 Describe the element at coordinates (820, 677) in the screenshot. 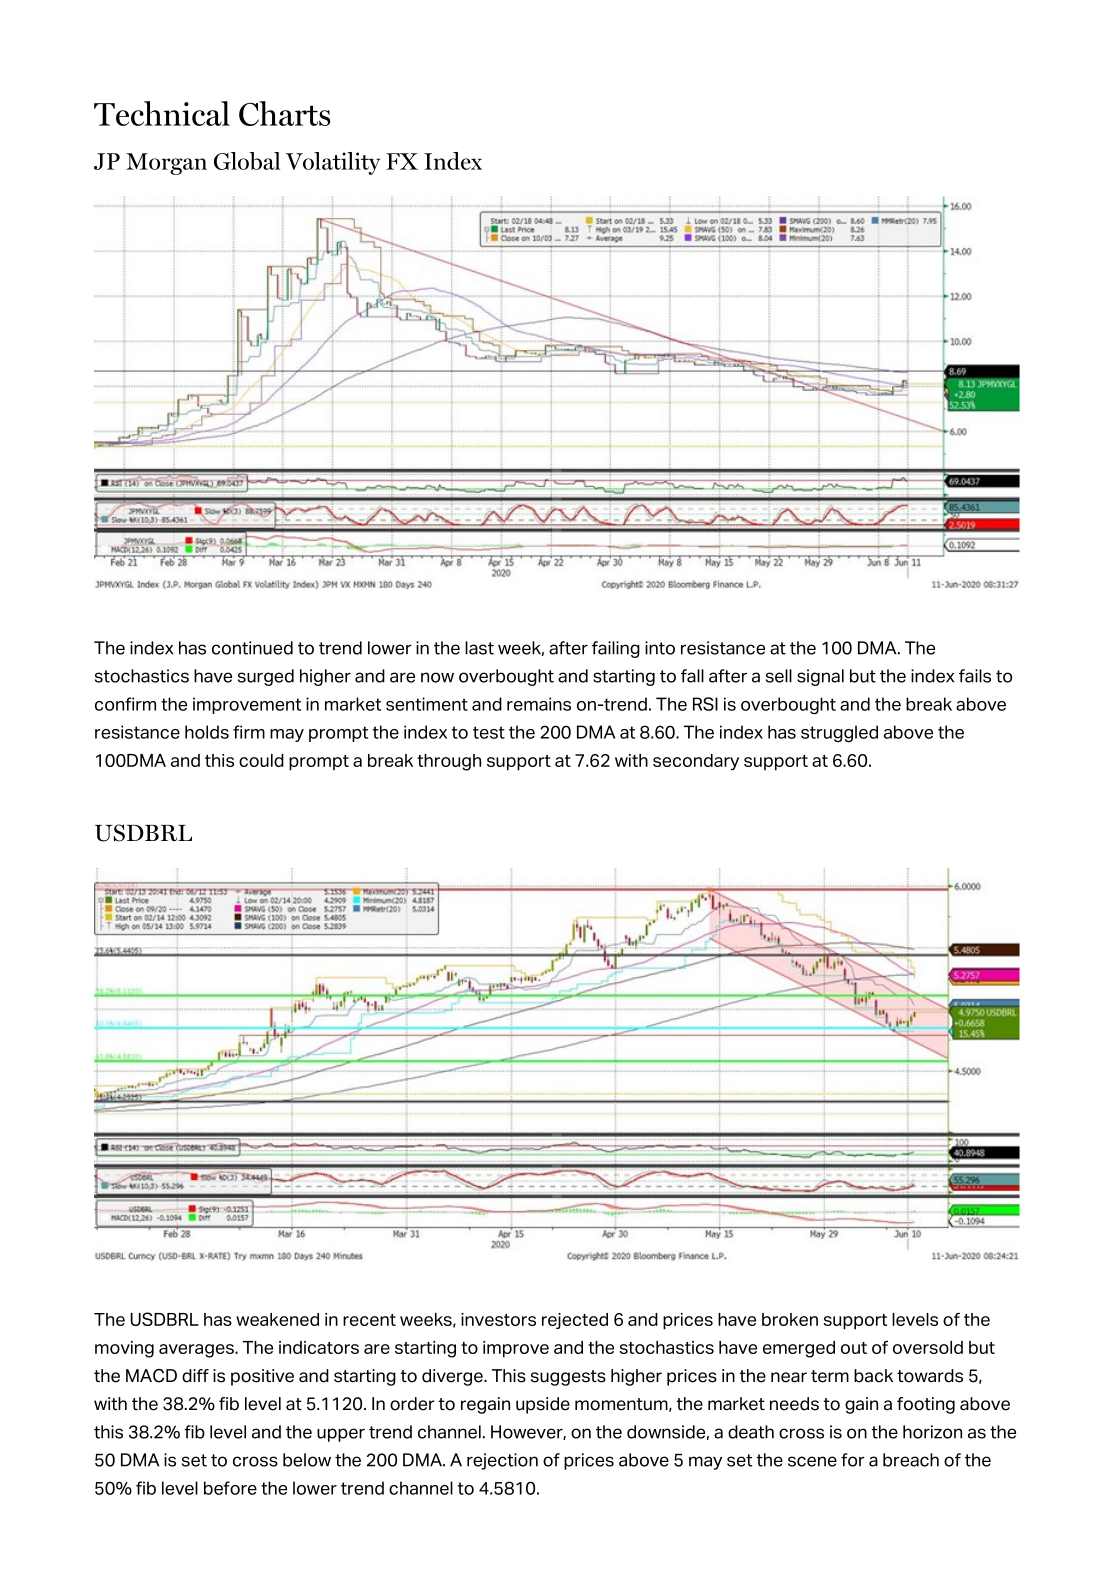

I see `signal` at that location.
